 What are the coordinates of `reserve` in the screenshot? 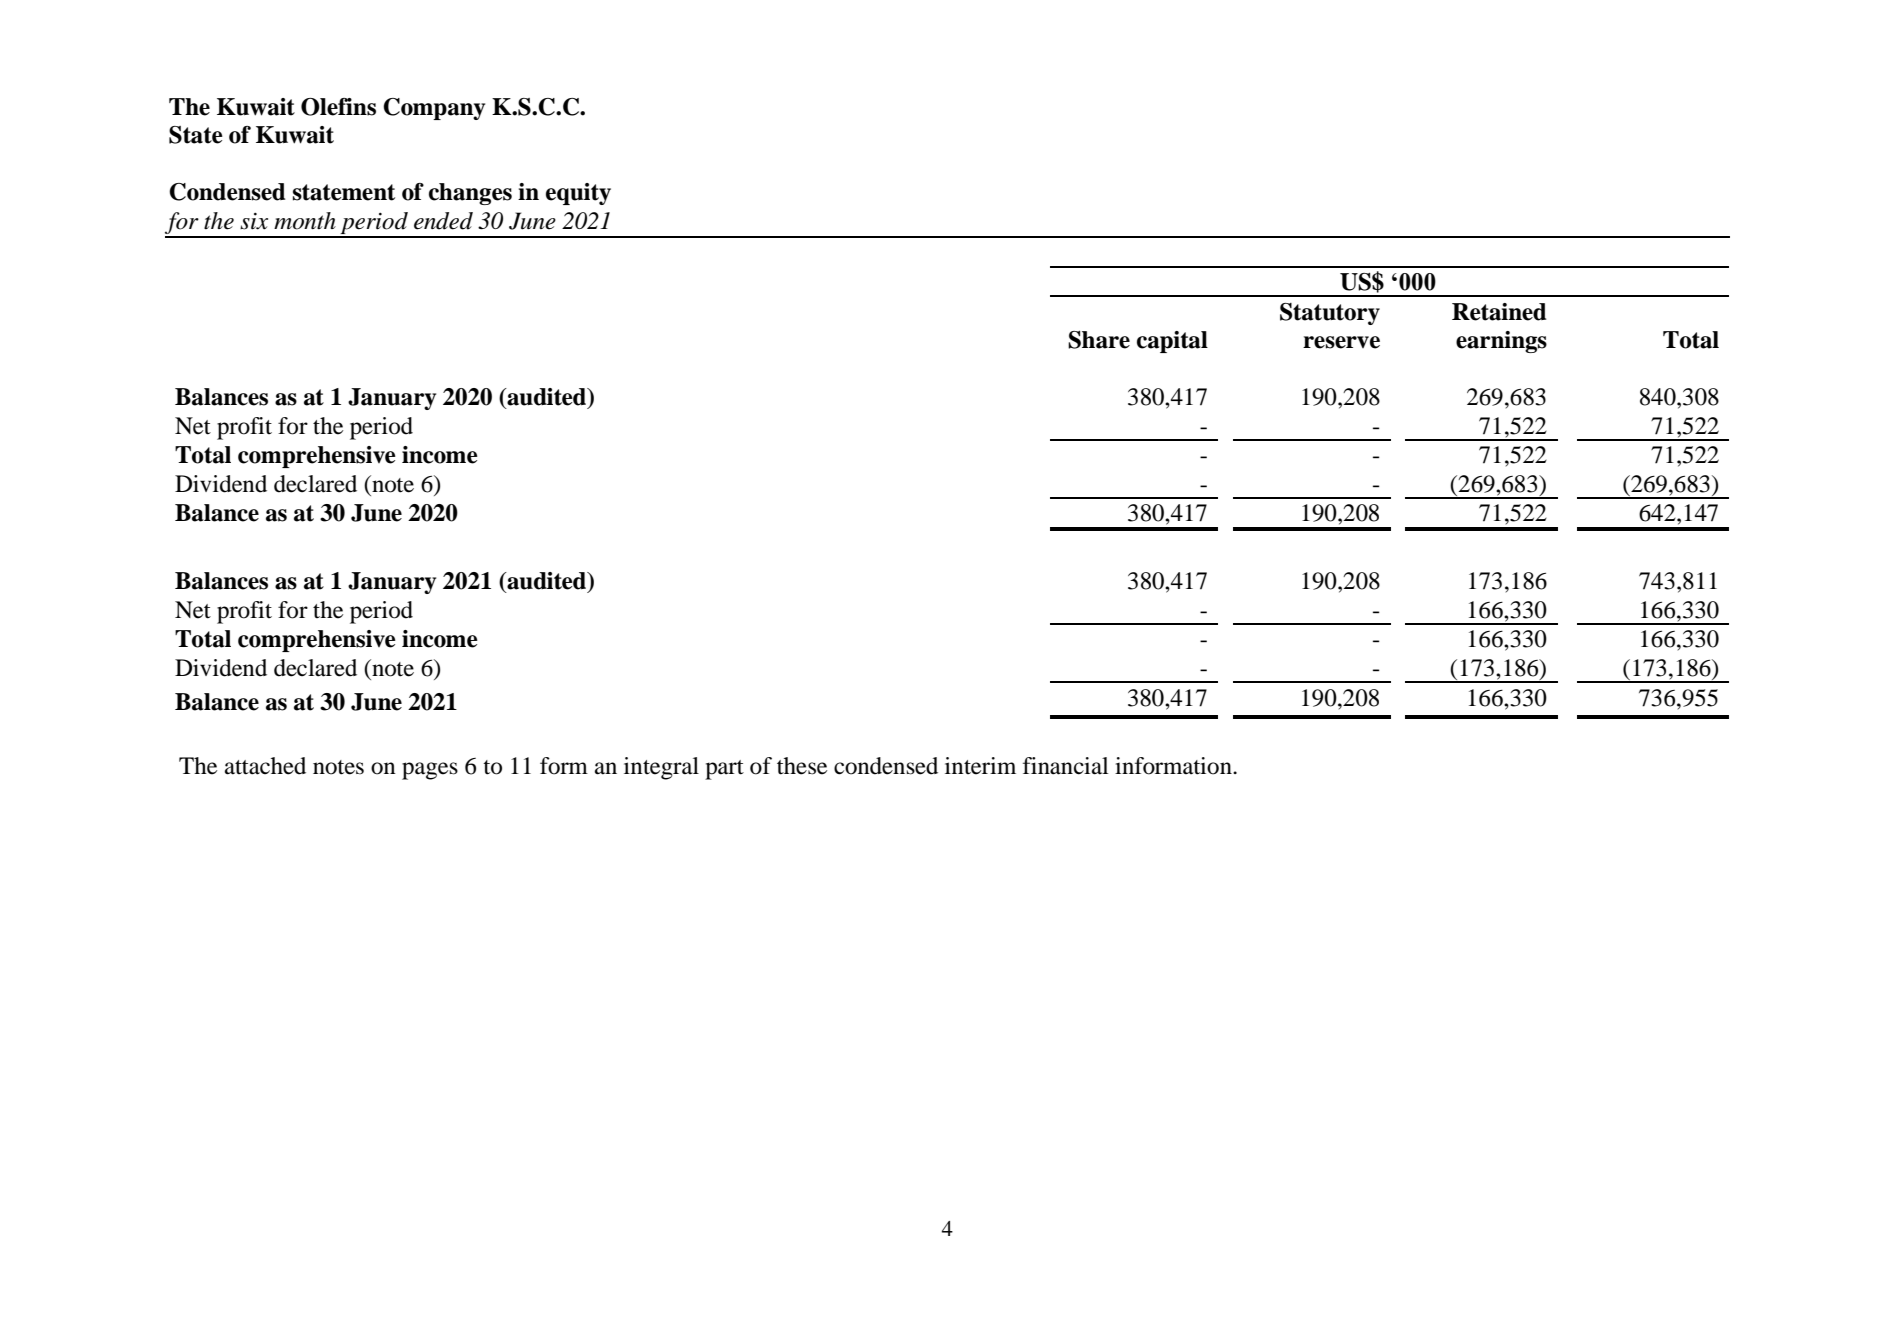 It's located at (1341, 342).
